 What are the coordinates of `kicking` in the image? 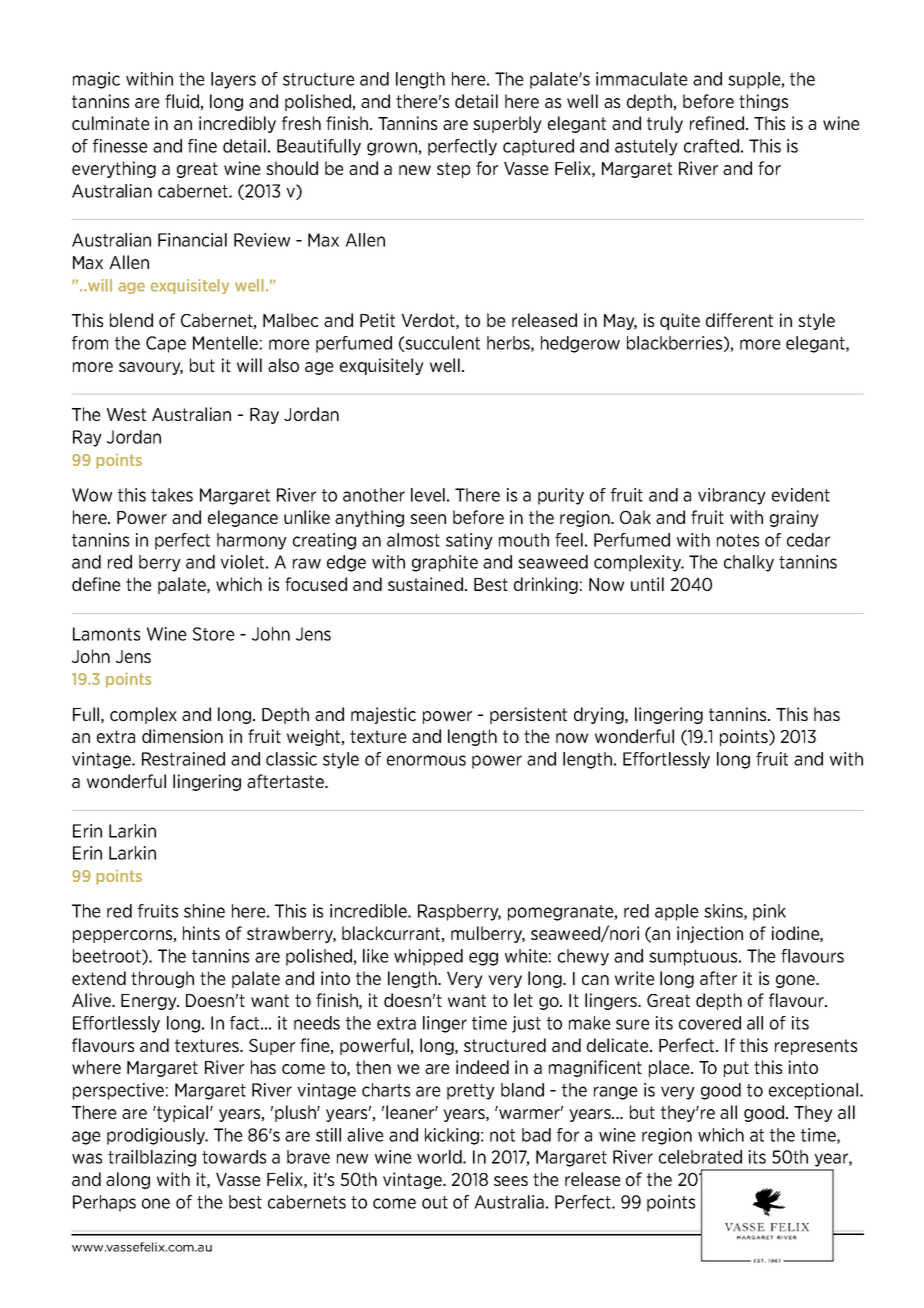 It's located at (452, 1136).
